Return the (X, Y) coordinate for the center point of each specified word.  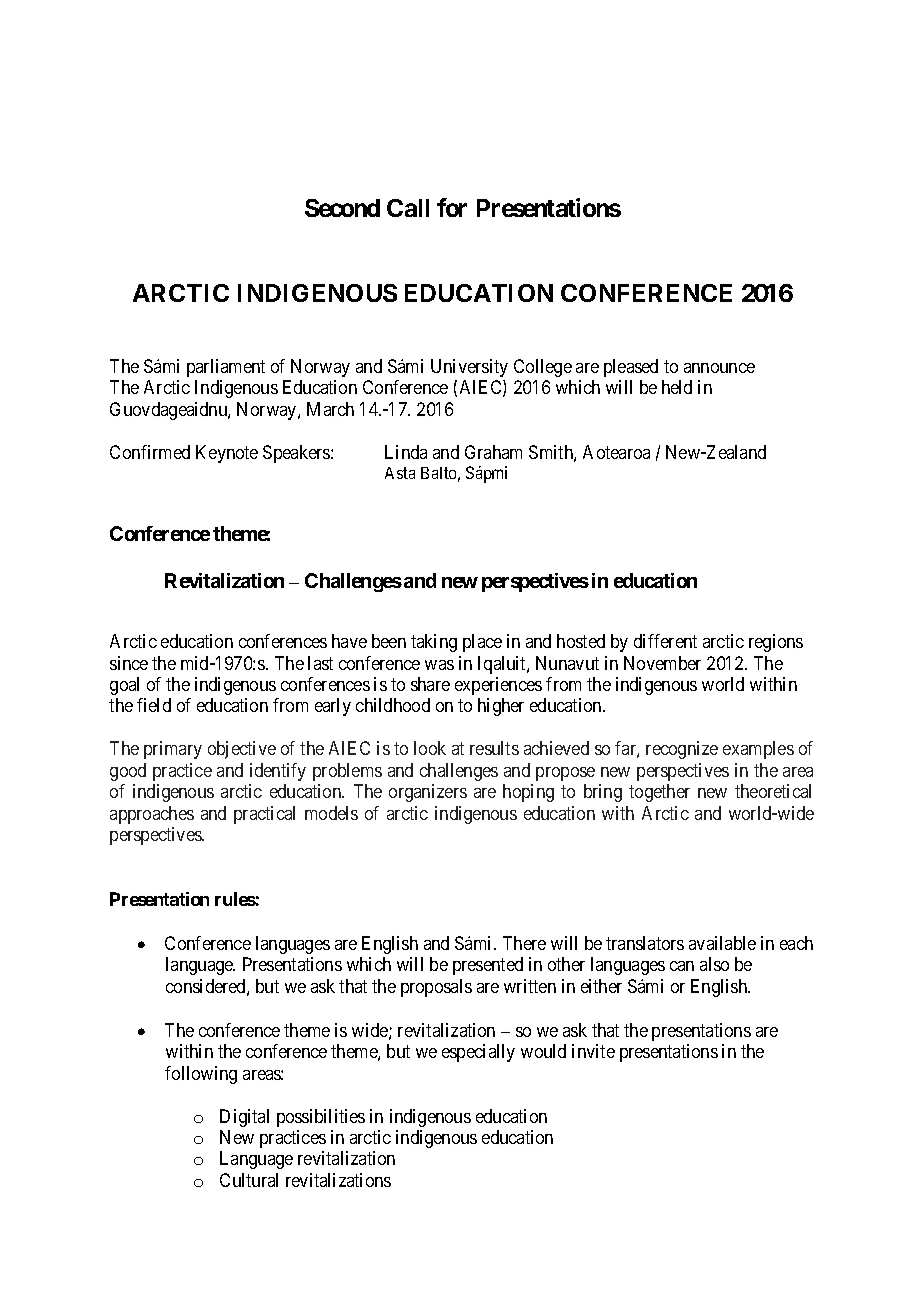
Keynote (227, 454)
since (129, 663)
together (659, 793)
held (677, 387)
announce (719, 368)
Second (342, 208)
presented (488, 966)
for (452, 207)
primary (173, 750)
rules (235, 899)
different (665, 641)
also (714, 964)
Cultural (249, 1180)
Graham (493, 452)
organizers (428, 793)
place (482, 643)
